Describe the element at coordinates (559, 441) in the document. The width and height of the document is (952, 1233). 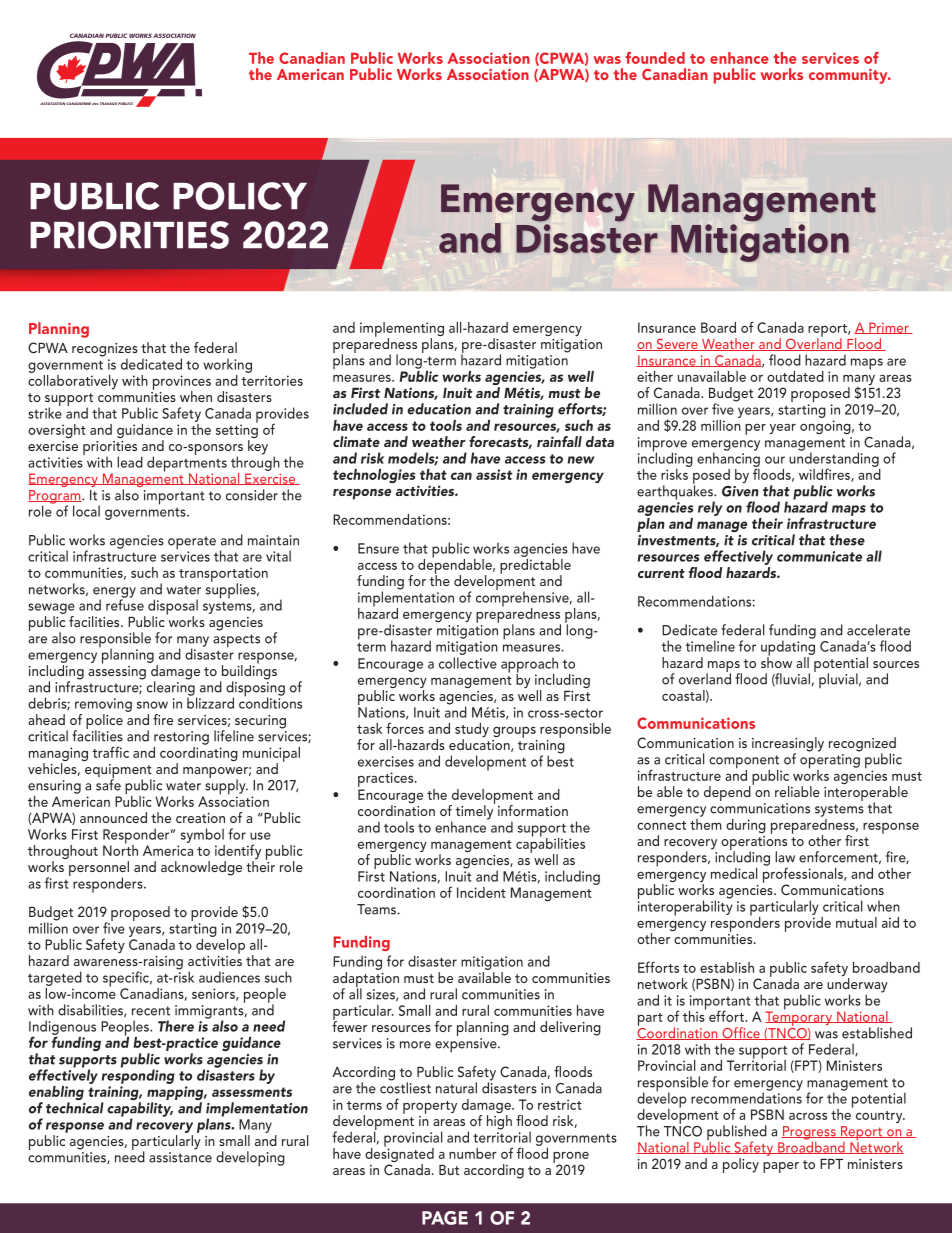
I see `rainfall` at that location.
